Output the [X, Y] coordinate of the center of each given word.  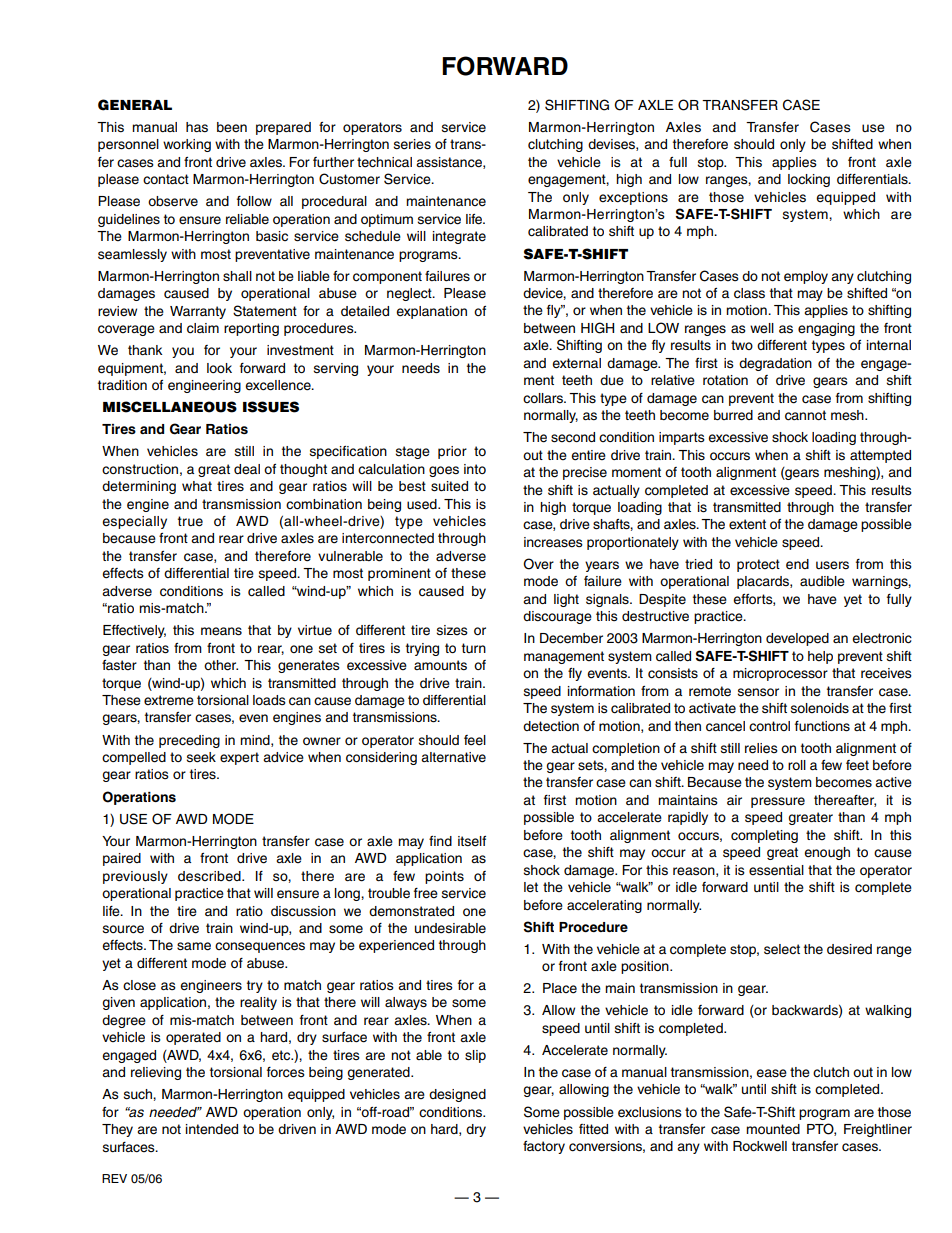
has [197, 127]
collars [544, 398]
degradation [775, 364]
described [210, 876]
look [219, 368]
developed [797, 639]
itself [472, 841]
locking [809, 180]
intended [212, 1129]
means [221, 631]
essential [776, 870]
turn [474, 648]
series [412, 144]
